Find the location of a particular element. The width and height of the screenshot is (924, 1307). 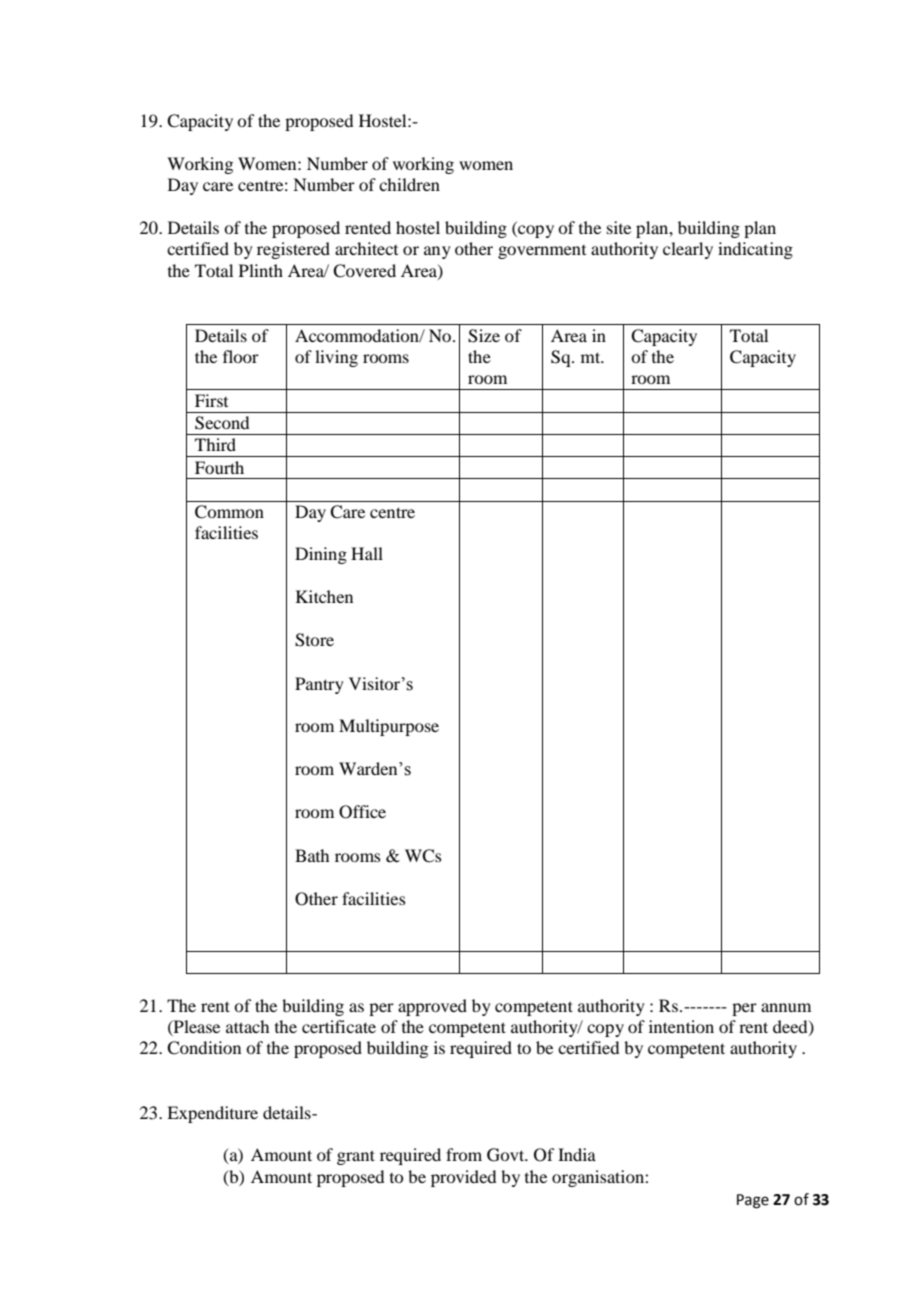

indicating is located at coordinates (755, 250).
